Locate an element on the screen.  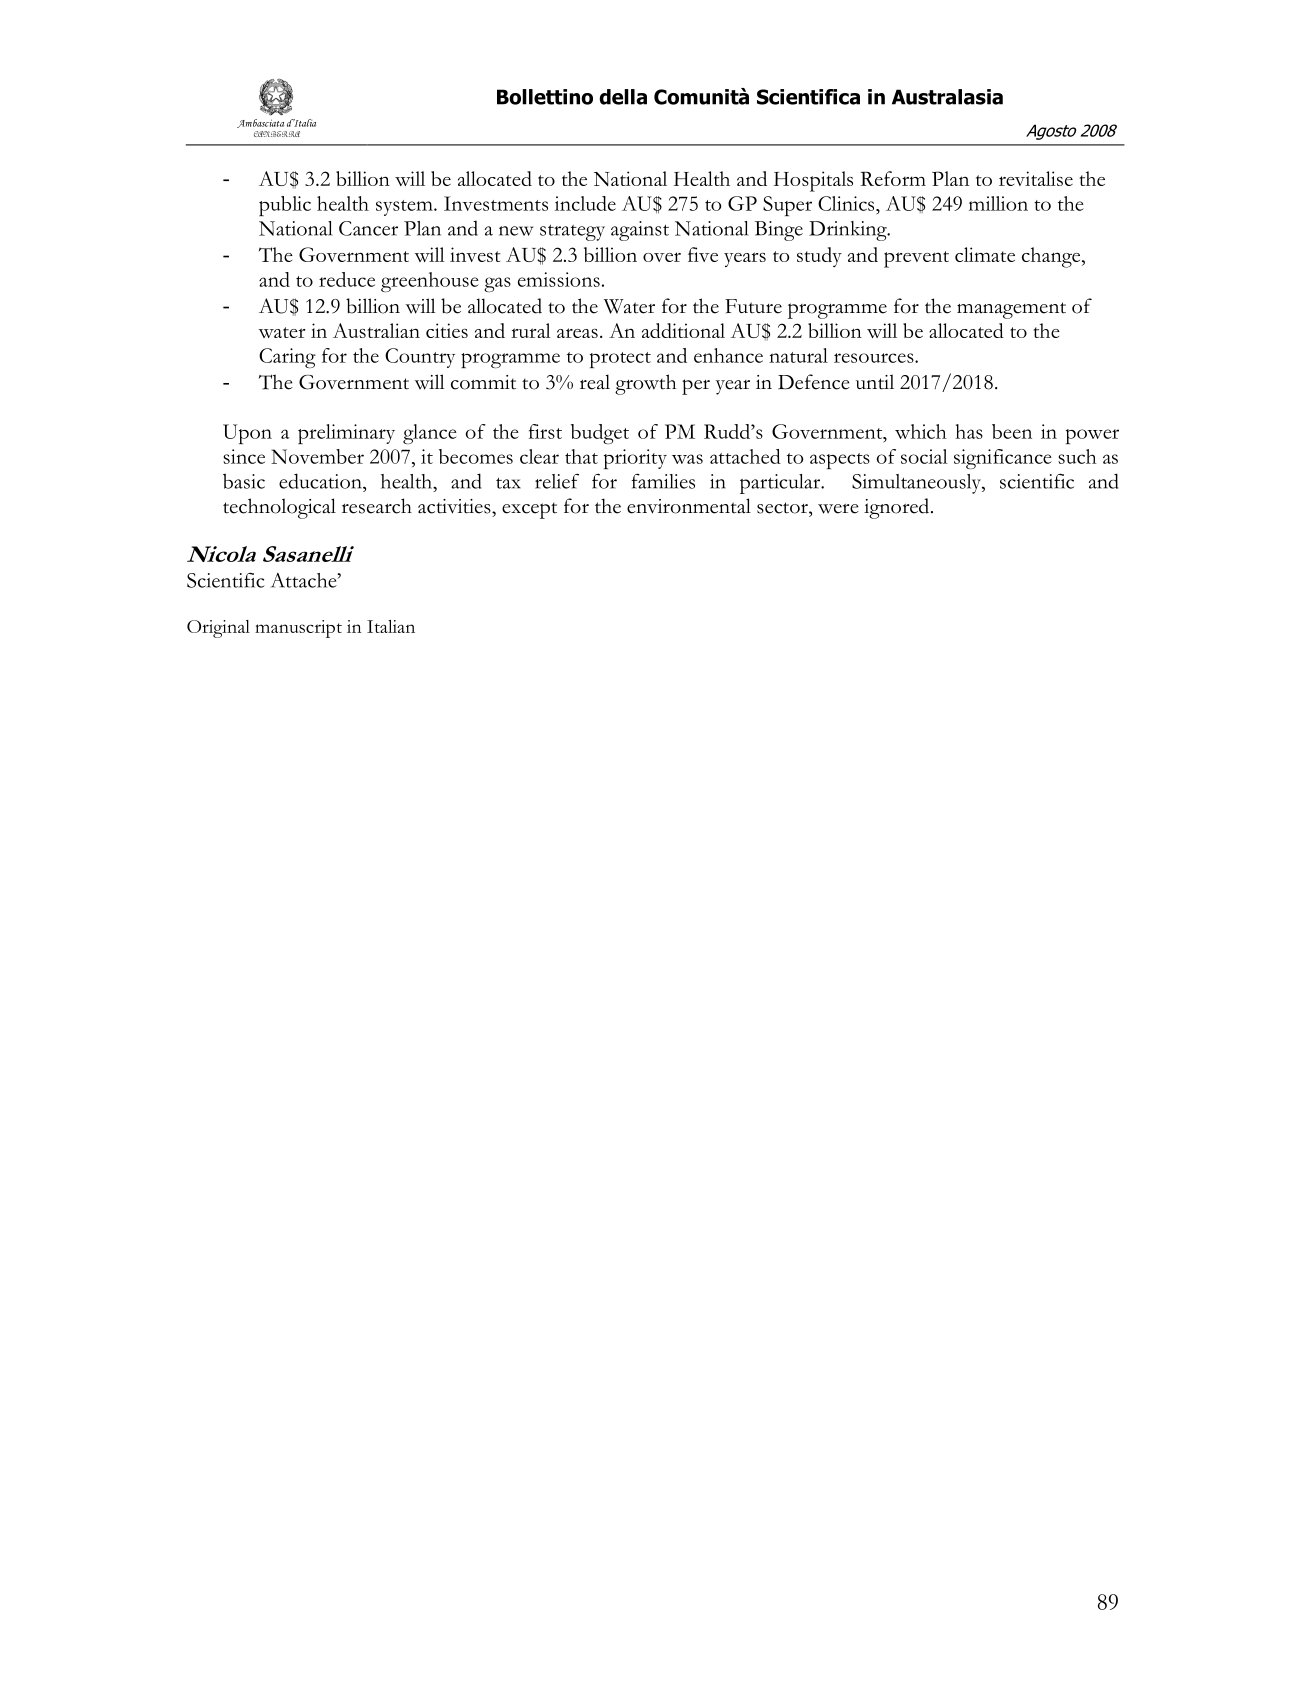
manuscript is located at coordinates (298, 629).
